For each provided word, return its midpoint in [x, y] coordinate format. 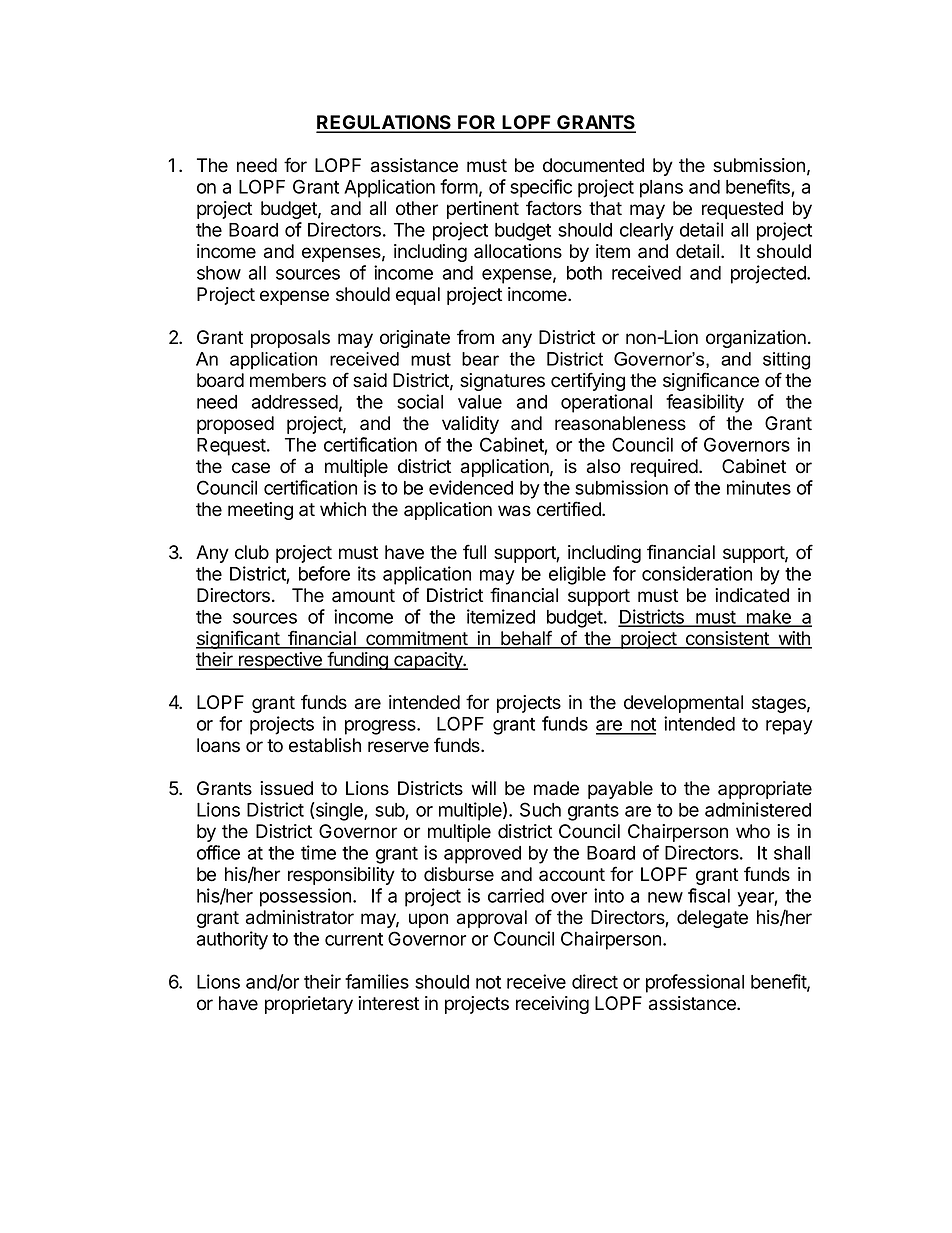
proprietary [309, 1005]
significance [711, 381]
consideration [697, 573]
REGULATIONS [385, 123]
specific [541, 188]
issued [286, 788]
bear [480, 359]
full [474, 551]
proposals [290, 339]
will [484, 788]
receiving [552, 1005]
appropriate [765, 790]
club [252, 552]
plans [661, 189]
